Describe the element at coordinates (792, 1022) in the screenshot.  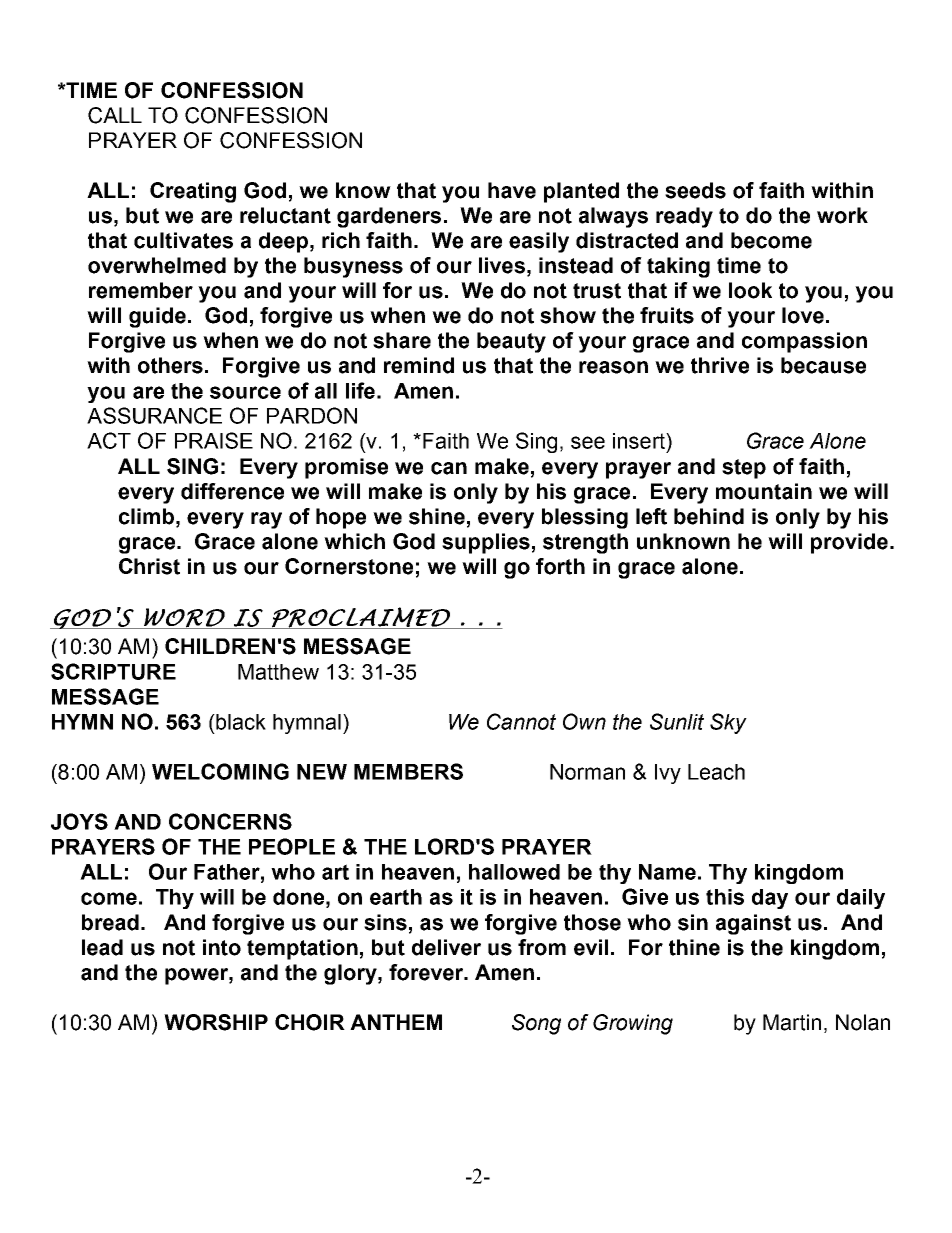
I see `Martin` at that location.
